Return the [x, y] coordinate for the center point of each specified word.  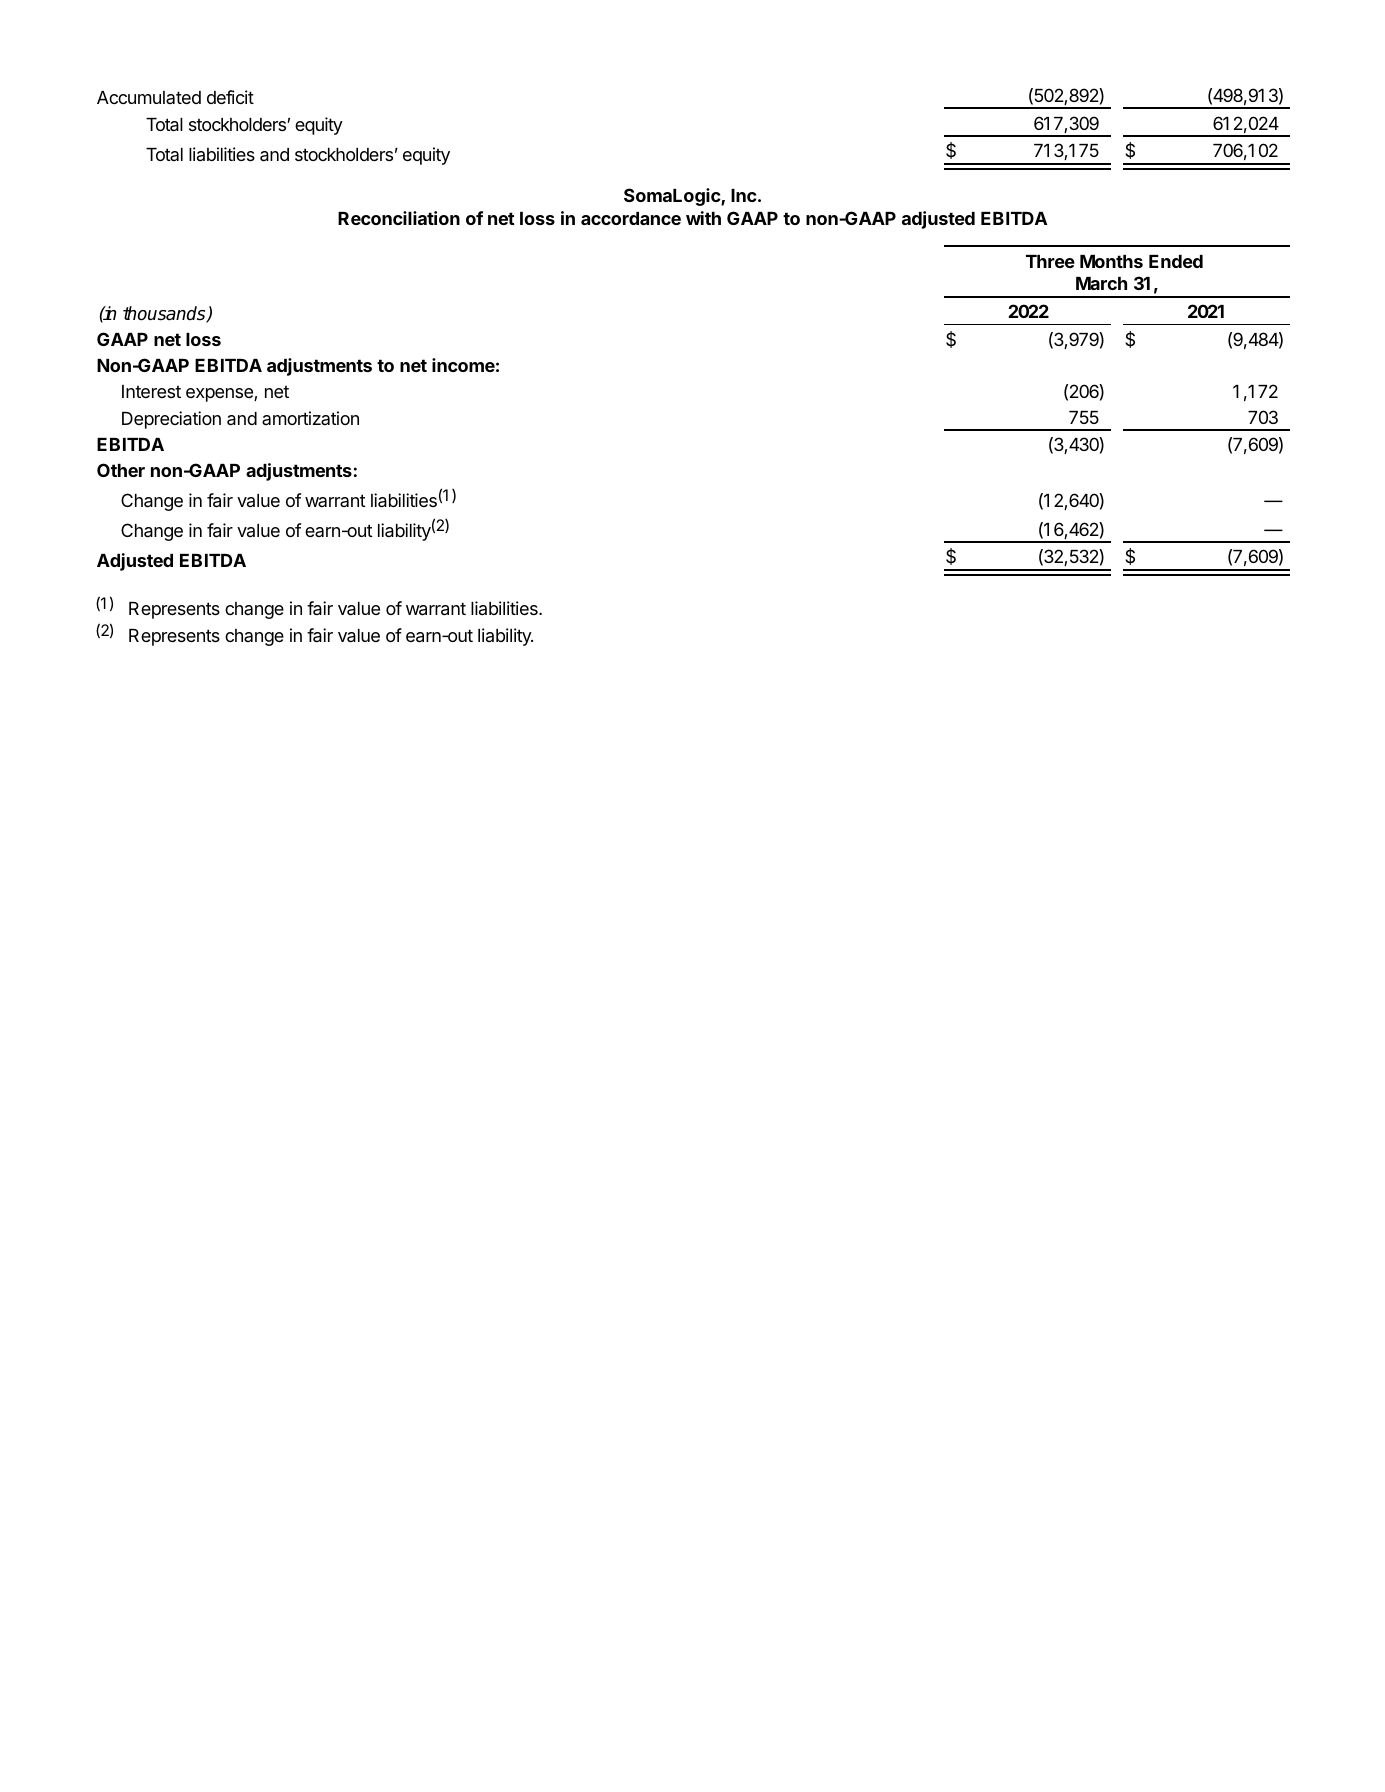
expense [220, 395]
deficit [230, 97]
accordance [631, 218]
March [1101, 283]
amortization [310, 418]
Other [121, 470]
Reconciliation [399, 218]
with [703, 218]
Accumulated [149, 97]
